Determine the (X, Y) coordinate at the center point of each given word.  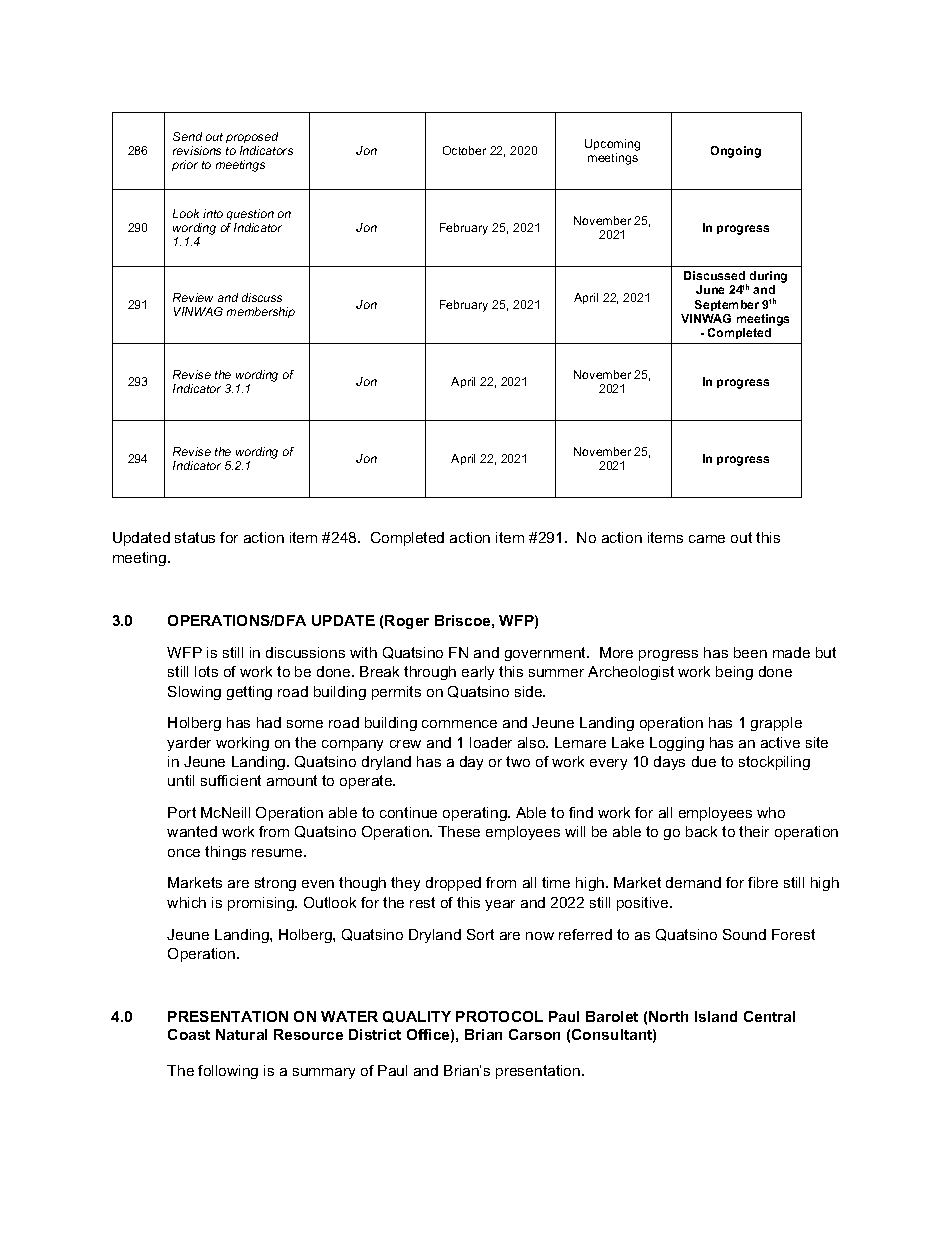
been (750, 652)
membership (261, 312)
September (727, 305)
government (546, 654)
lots (206, 671)
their (754, 831)
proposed (252, 137)
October (464, 150)
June (710, 289)
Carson (534, 1034)
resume (278, 853)
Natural (241, 1034)
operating (476, 814)
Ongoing (736, 152)
